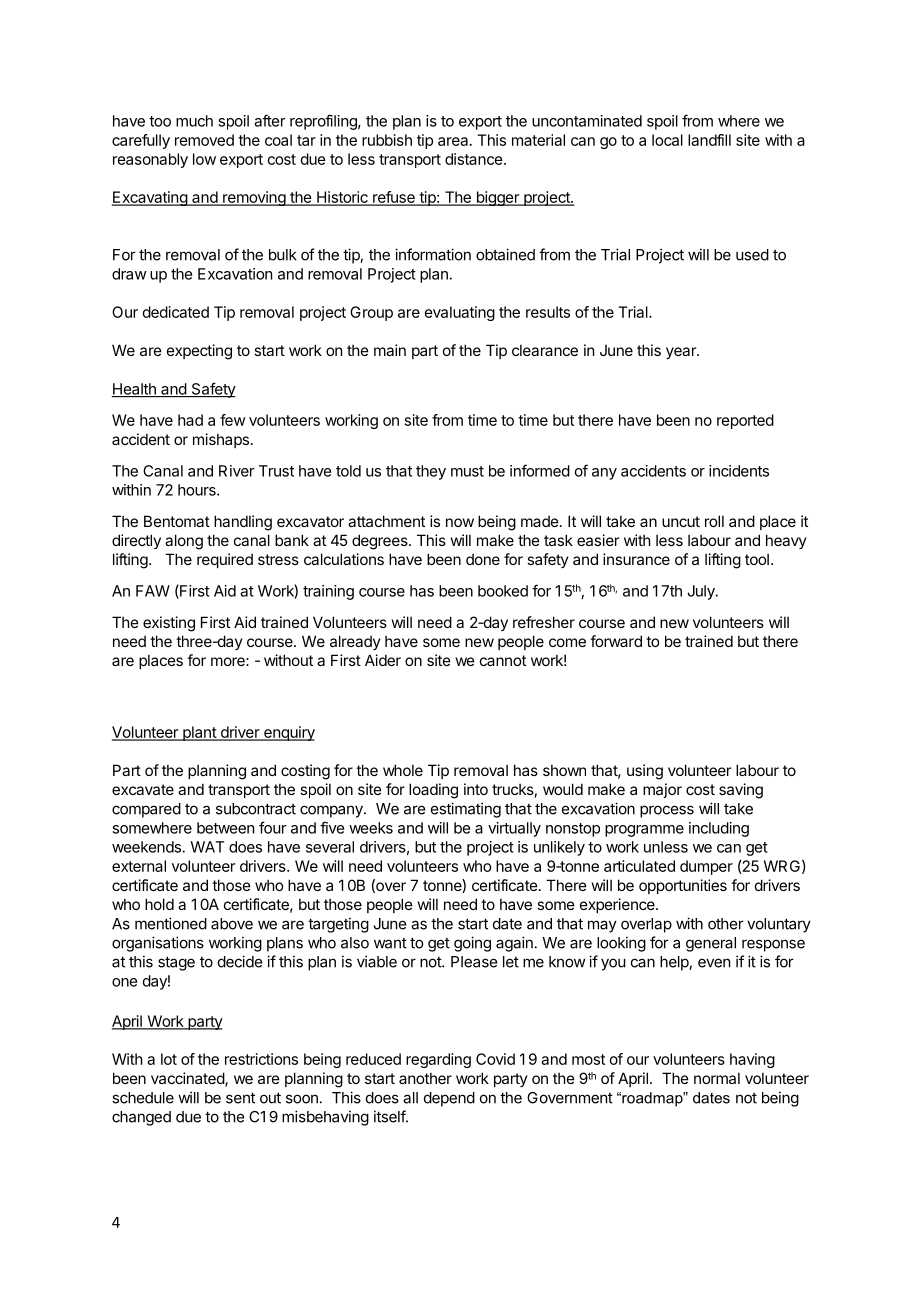 This screenshot has height=1308, width=924. I want to click on distance, so click(474, 159).
